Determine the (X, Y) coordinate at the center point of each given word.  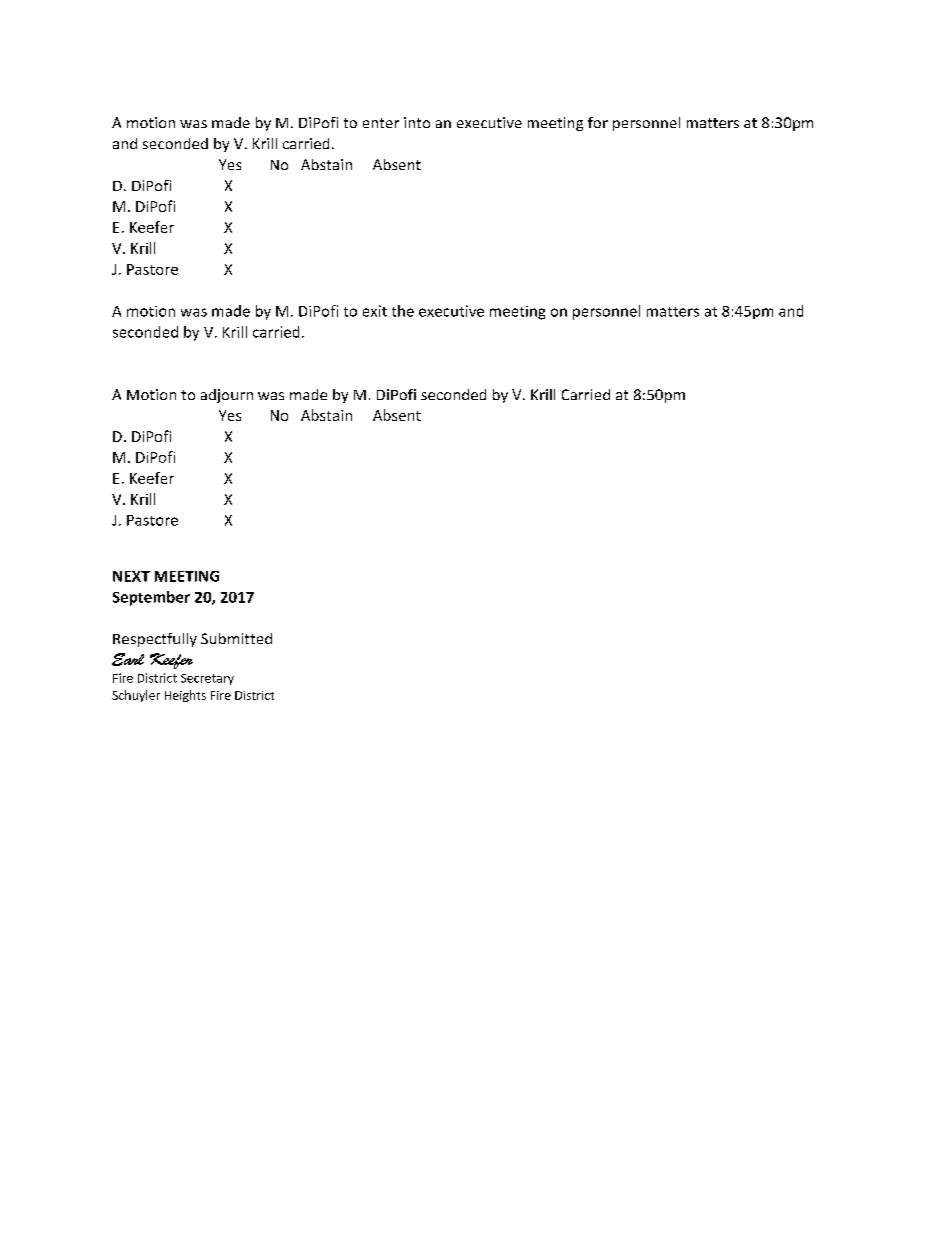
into (417, 122)
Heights (185, 696)
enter (381, 123)
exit (375, 311)
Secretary (207, 679)
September (151, 598)
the (403, 311)
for (598, 122)
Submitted (236, 638)
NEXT (131, 576)
